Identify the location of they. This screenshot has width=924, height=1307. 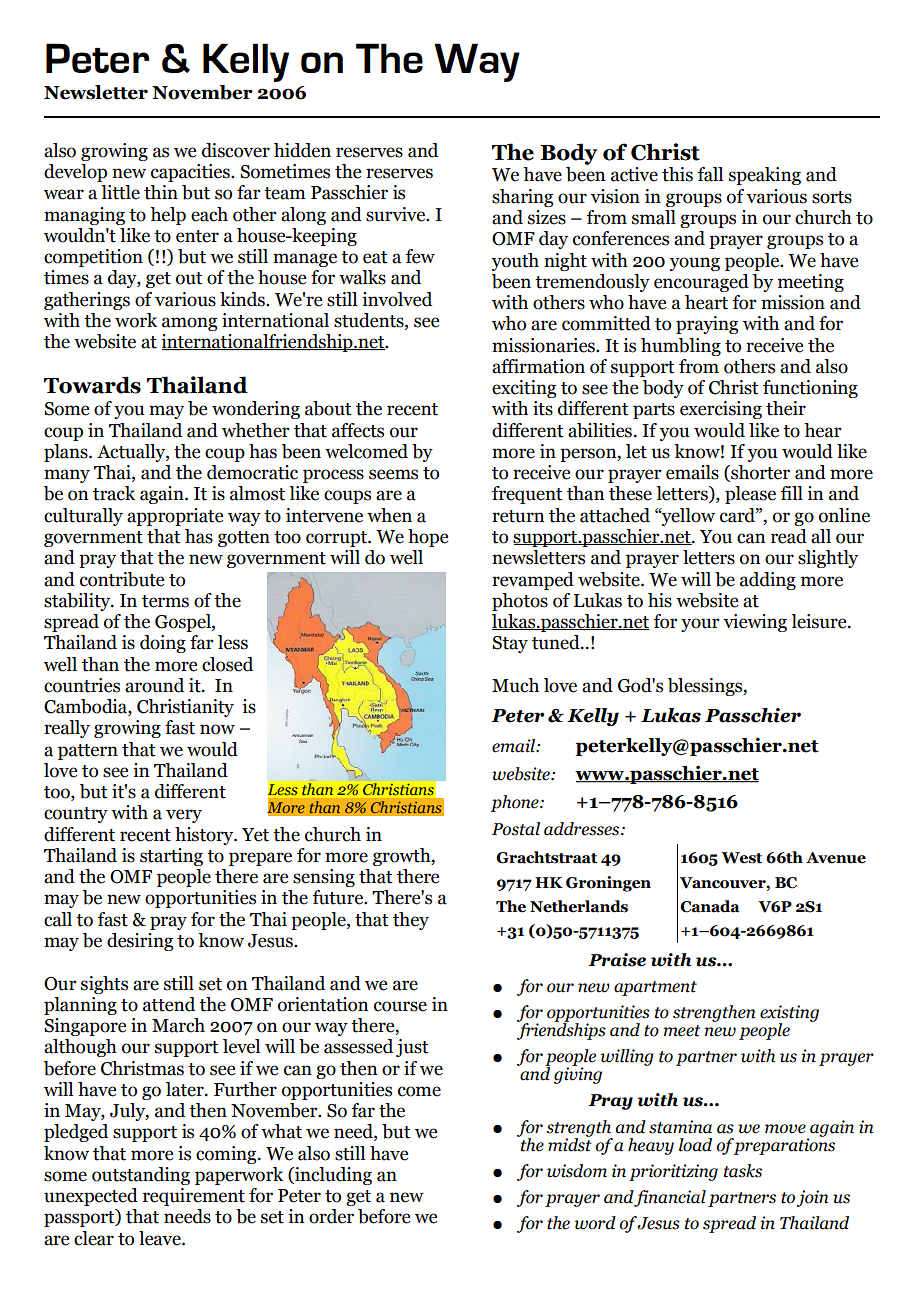
(411, 921).
